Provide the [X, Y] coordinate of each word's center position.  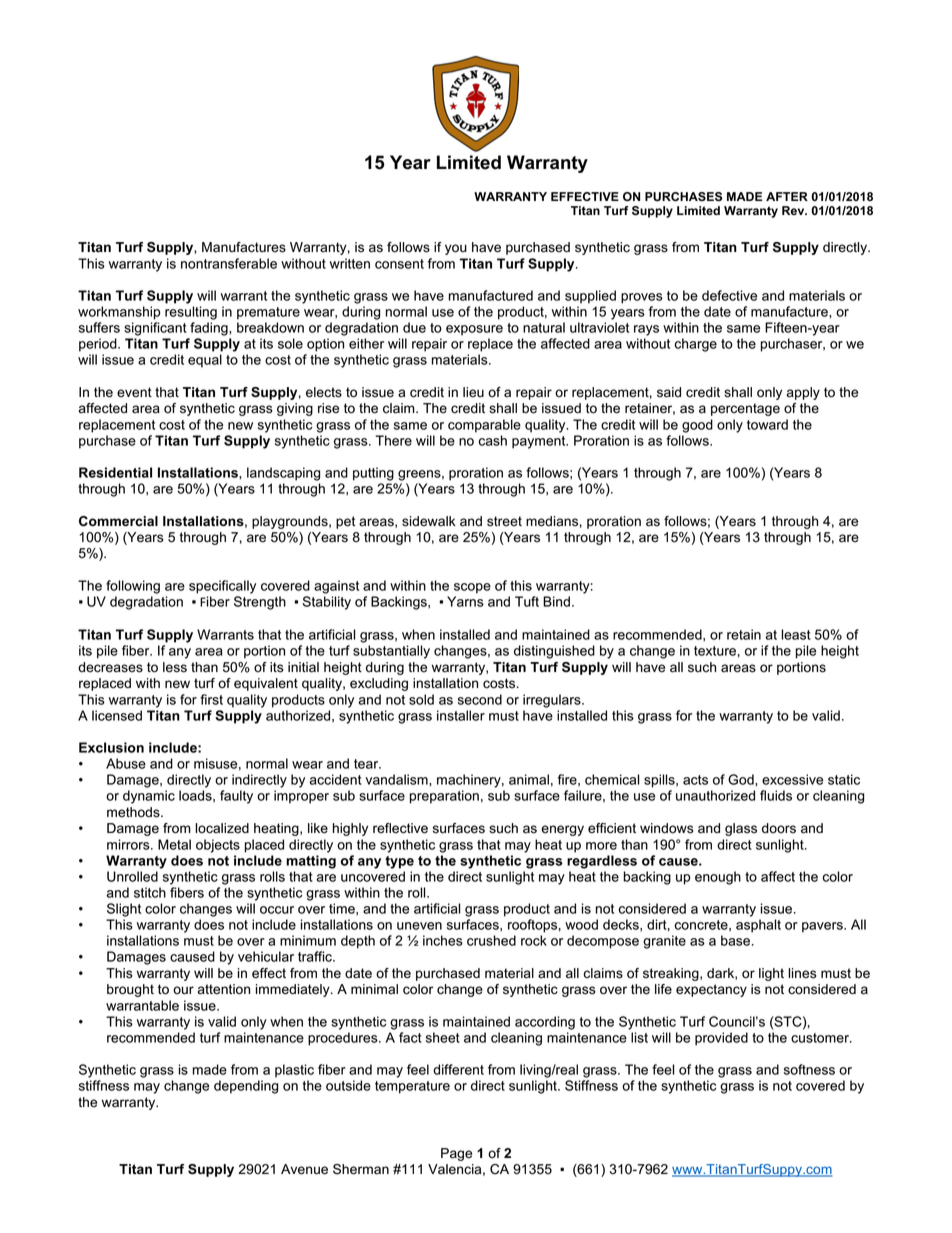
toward [767, 424]
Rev [794, 210]
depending [246, 1087]
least [796, 634]
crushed [491, 940]
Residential [115, 472]
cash [493, 440]
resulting [191, 313]
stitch [150, 892]
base [737, 940]
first [211, 699]
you [456, 249]
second [480, 699]
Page [456, 1154]
